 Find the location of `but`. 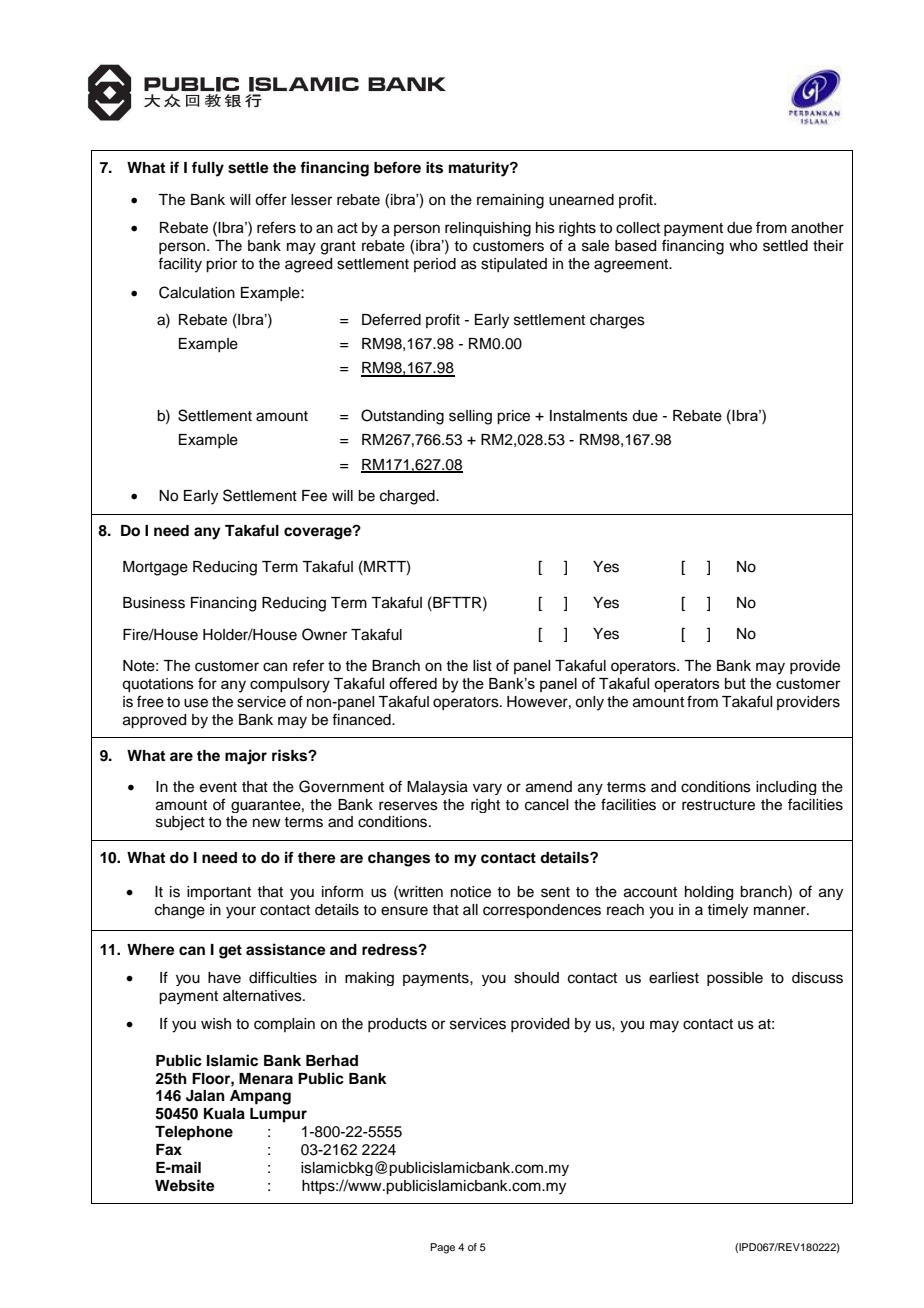

but is located at coordinates (735, 683).
